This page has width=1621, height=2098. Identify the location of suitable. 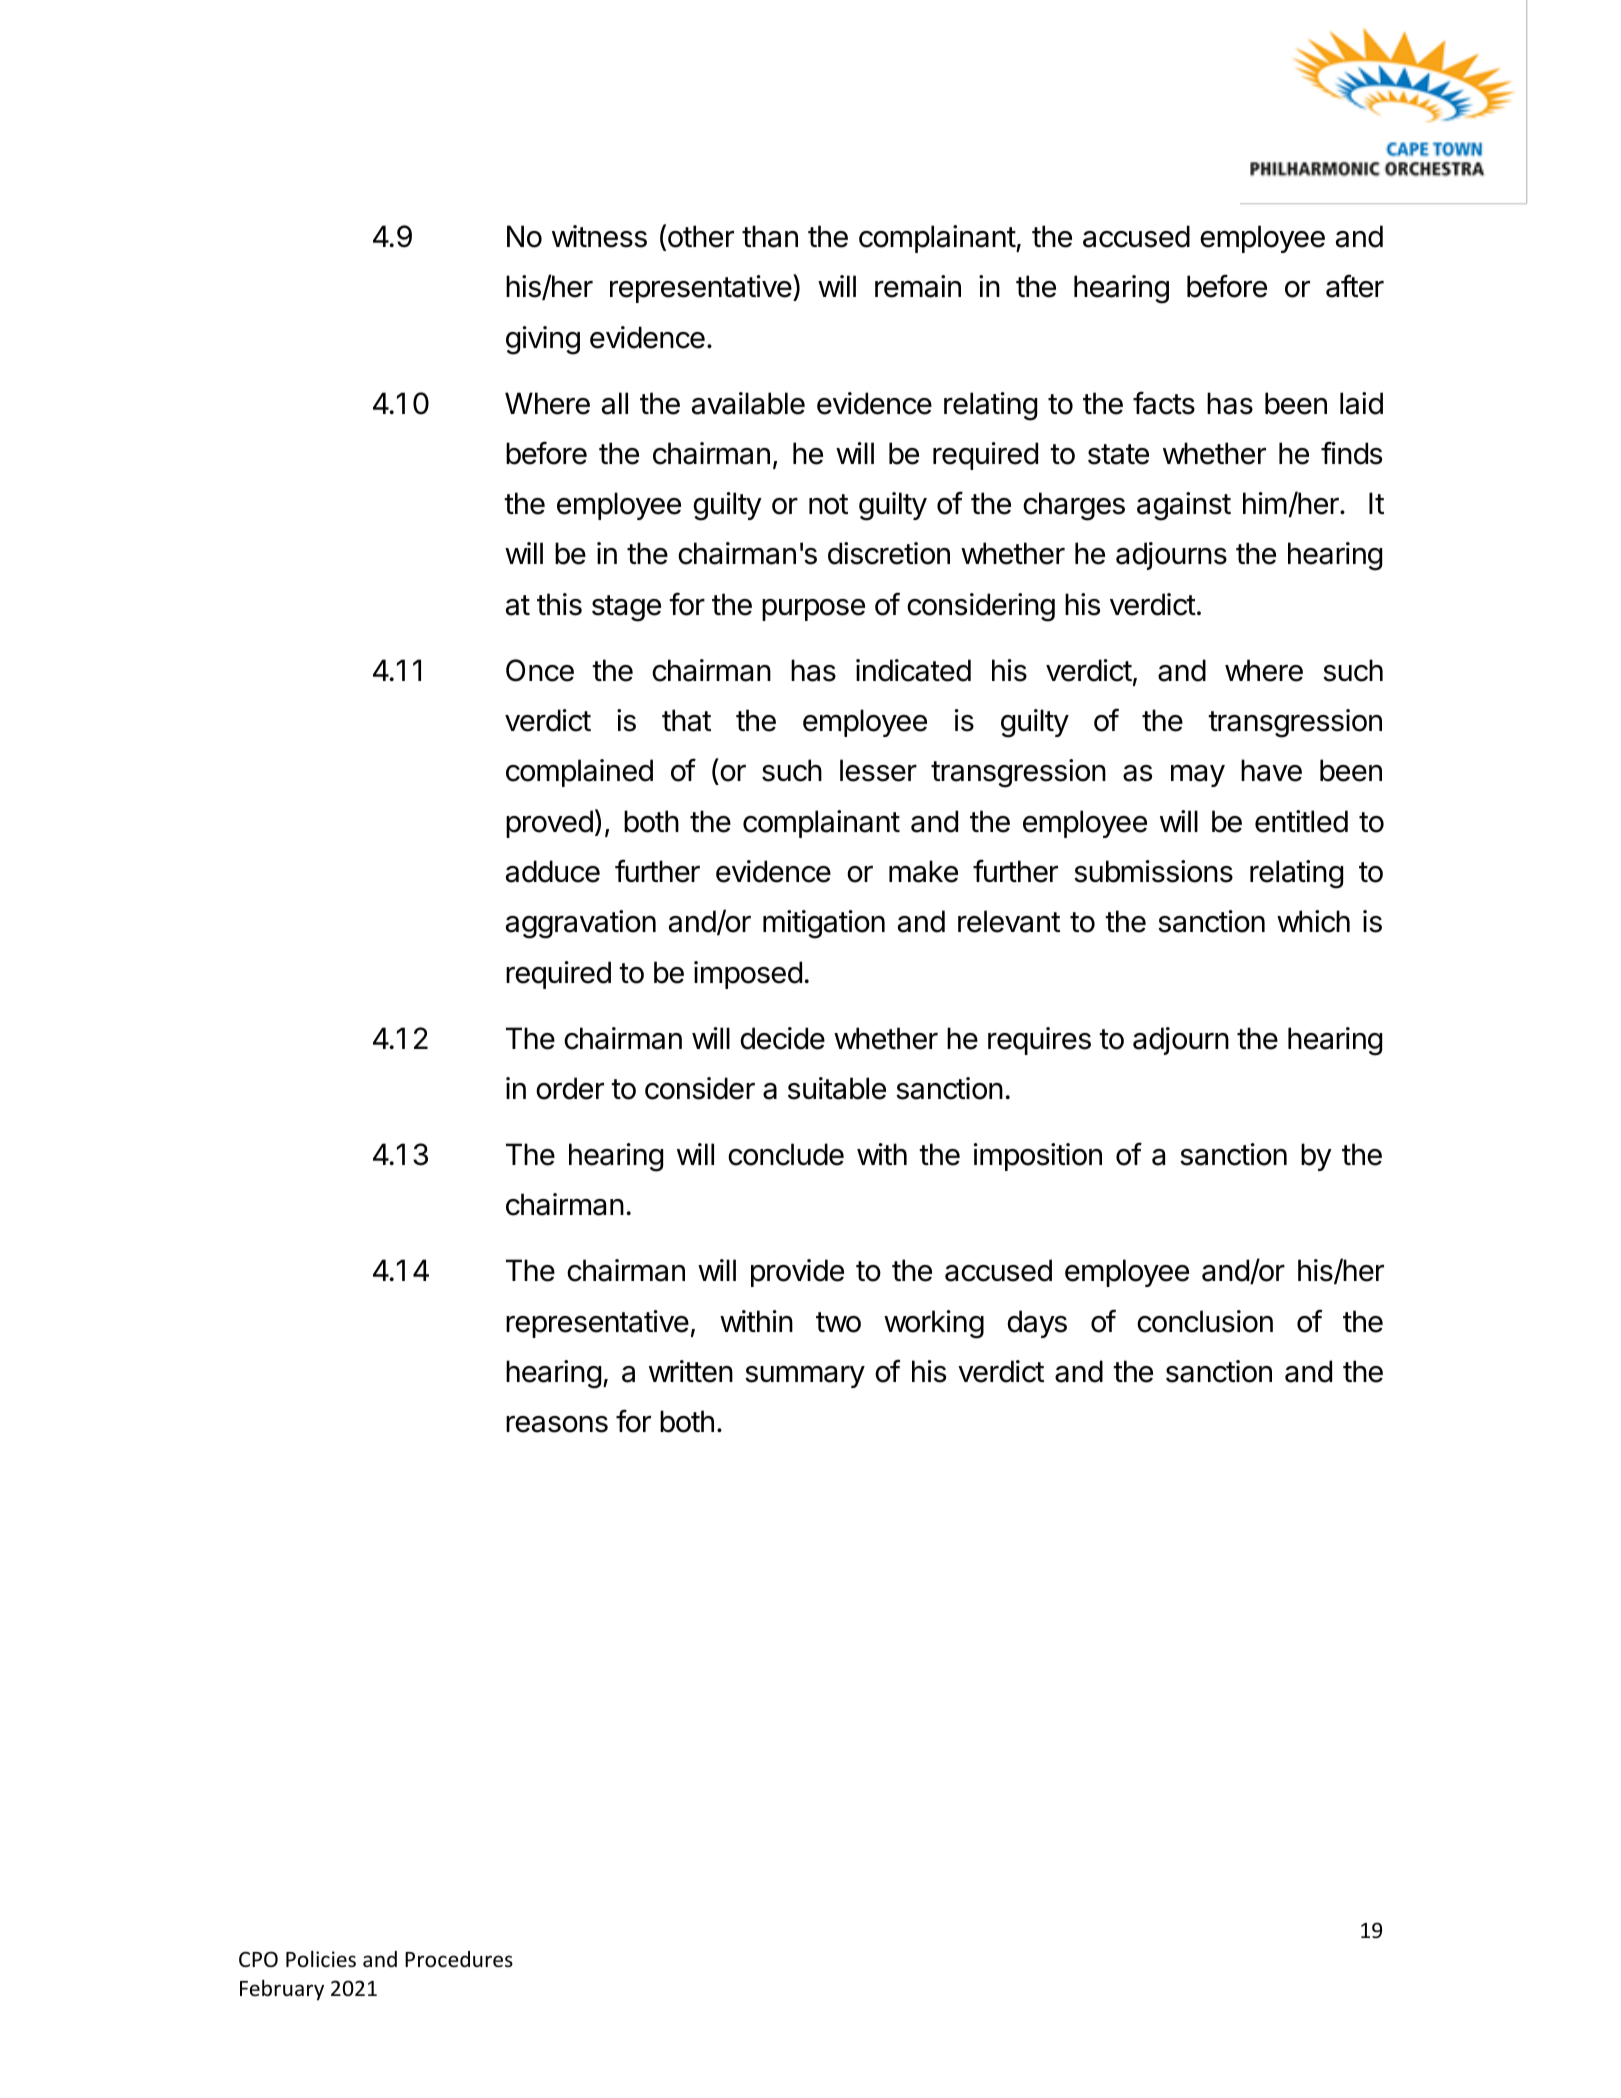
(837, 1088).
